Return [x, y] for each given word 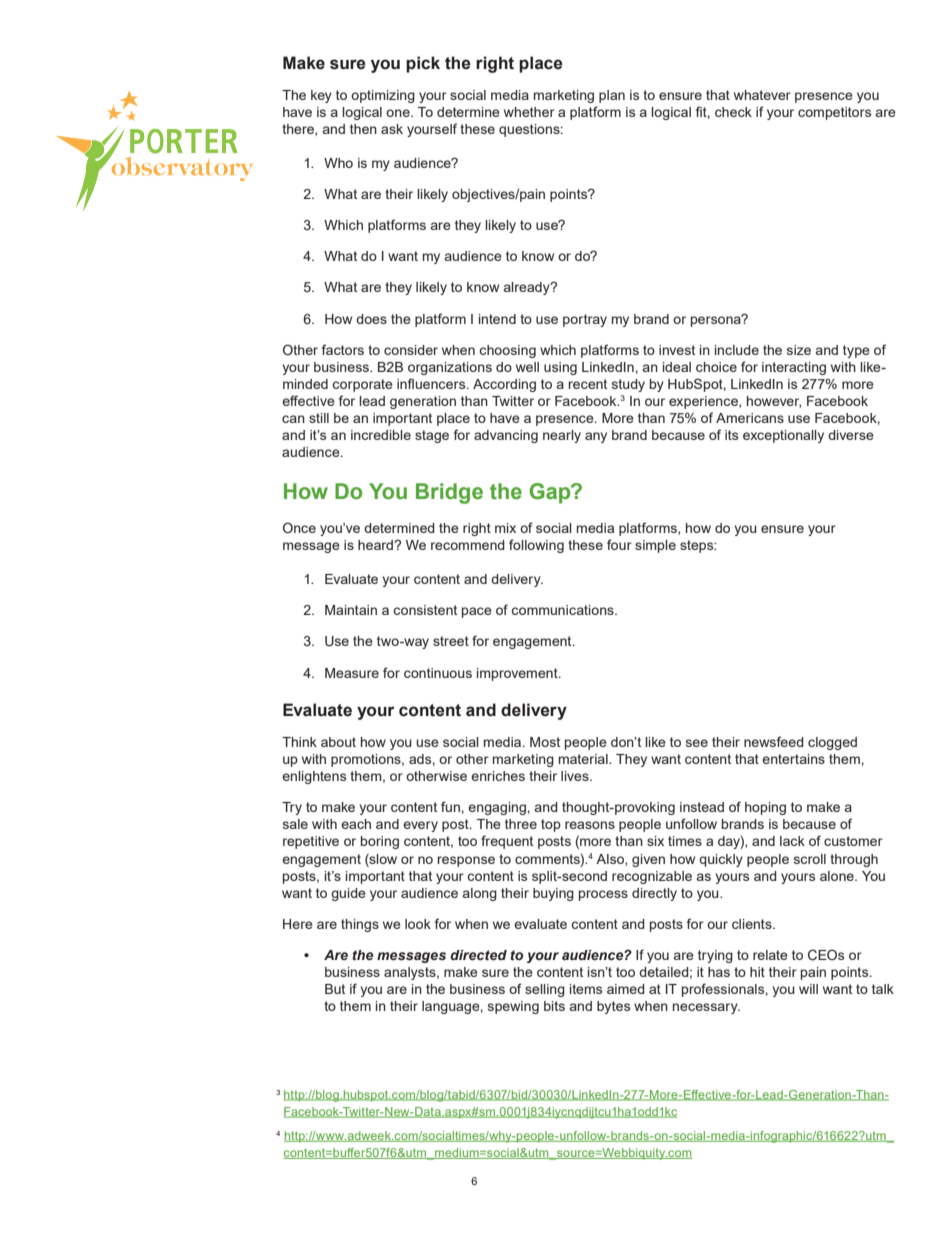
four [619, 544]
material [584, 759]
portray [585, 320]
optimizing [383, 96]
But [335, 989]
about [338, 742]
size [799, 350]
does [371, 319]
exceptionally [783, 436]
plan [612, 96]
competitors [834, 113]
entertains [793, 759]
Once [299, 527]
